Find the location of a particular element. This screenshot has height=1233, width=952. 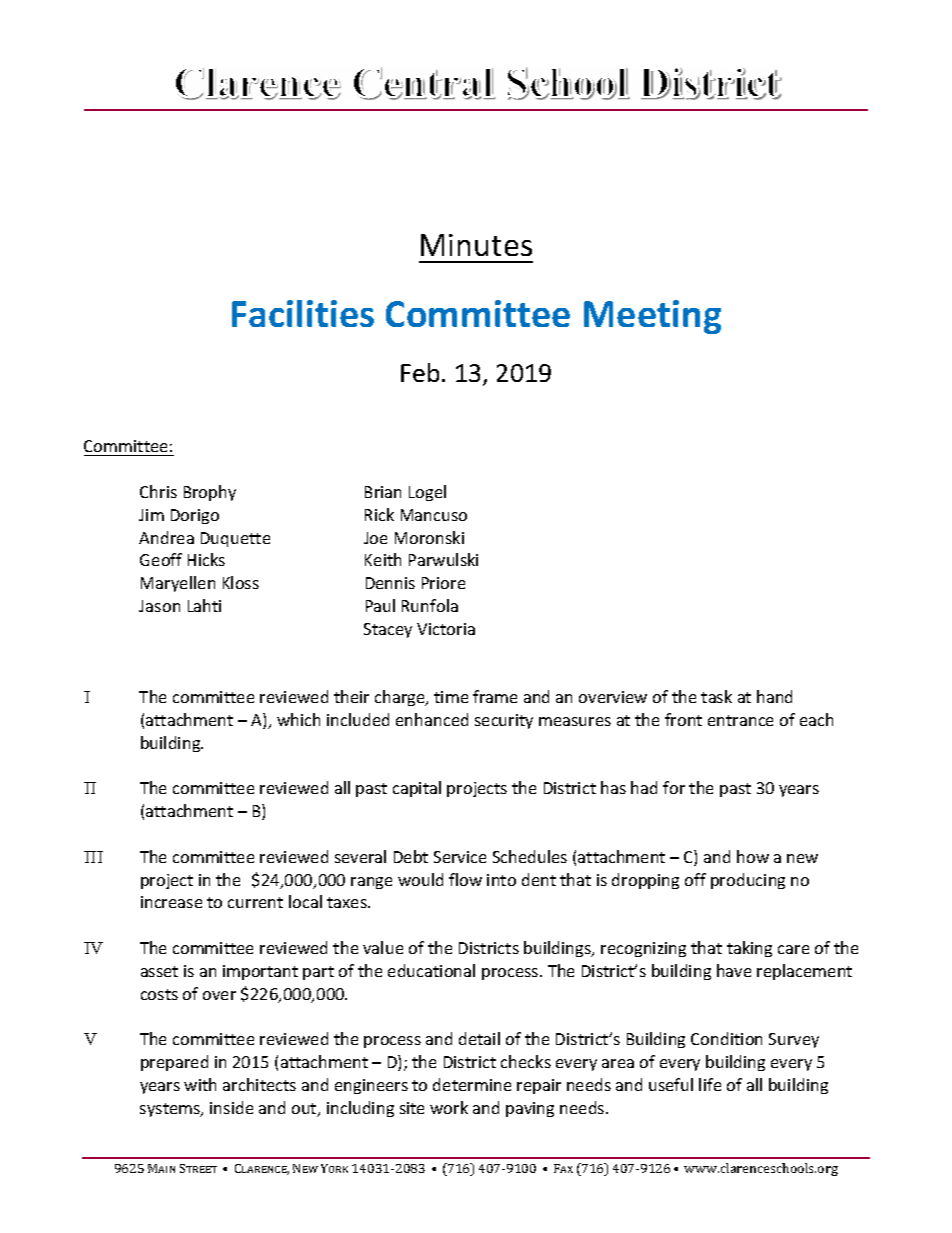

Feb is located at coordinates (420, 372).
